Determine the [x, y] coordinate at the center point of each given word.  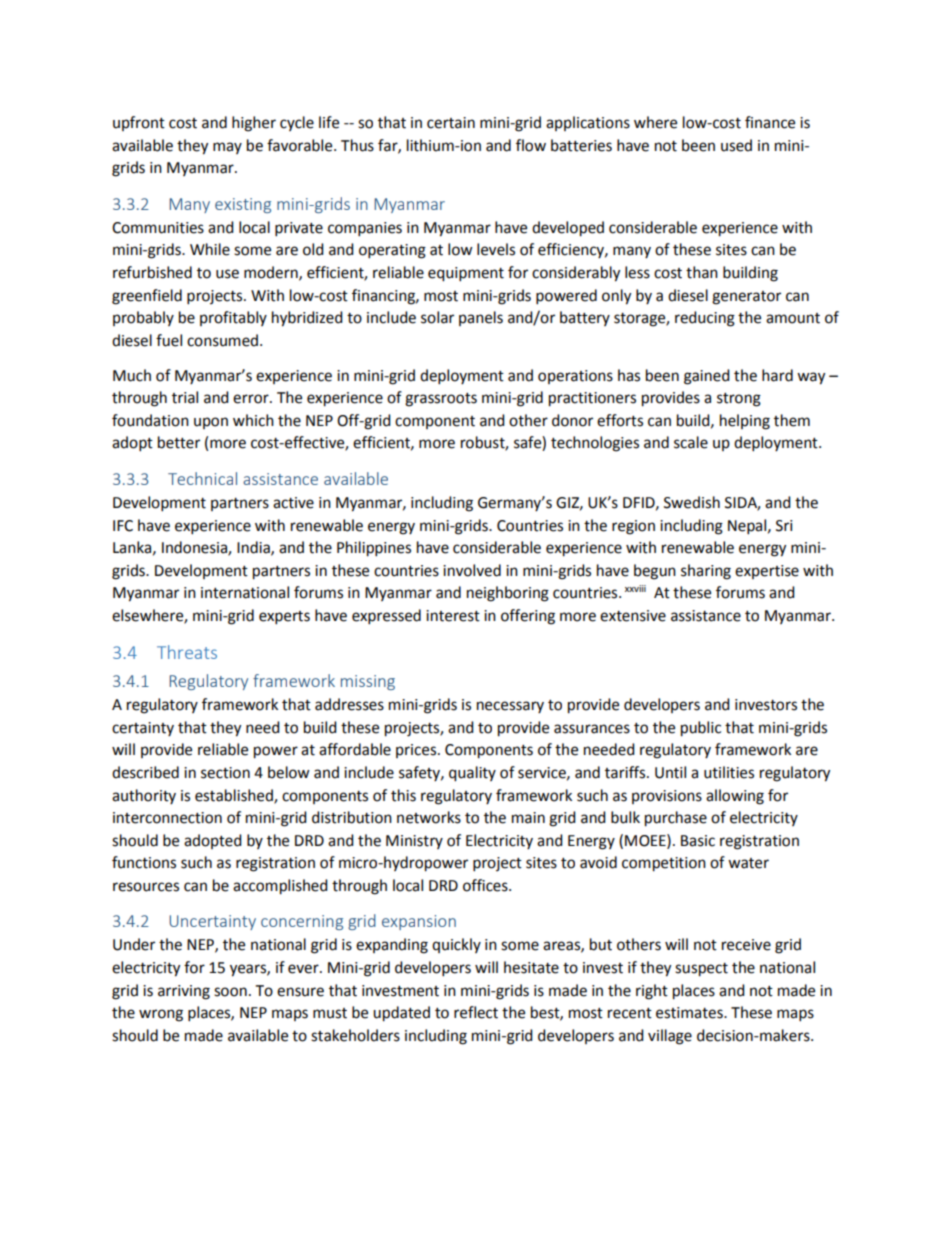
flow [531, 145]
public [701, 729]
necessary [510, 707]
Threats [187, 652]
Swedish [692, 502]
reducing [705, 319]
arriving [184, 992]
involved [472, 570]
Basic [698, 841]
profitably [233, 318]
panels [481, 318]
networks [429, 817]
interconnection [167, 818]
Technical [202, 478]
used [736, 145]
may [227, 148]
